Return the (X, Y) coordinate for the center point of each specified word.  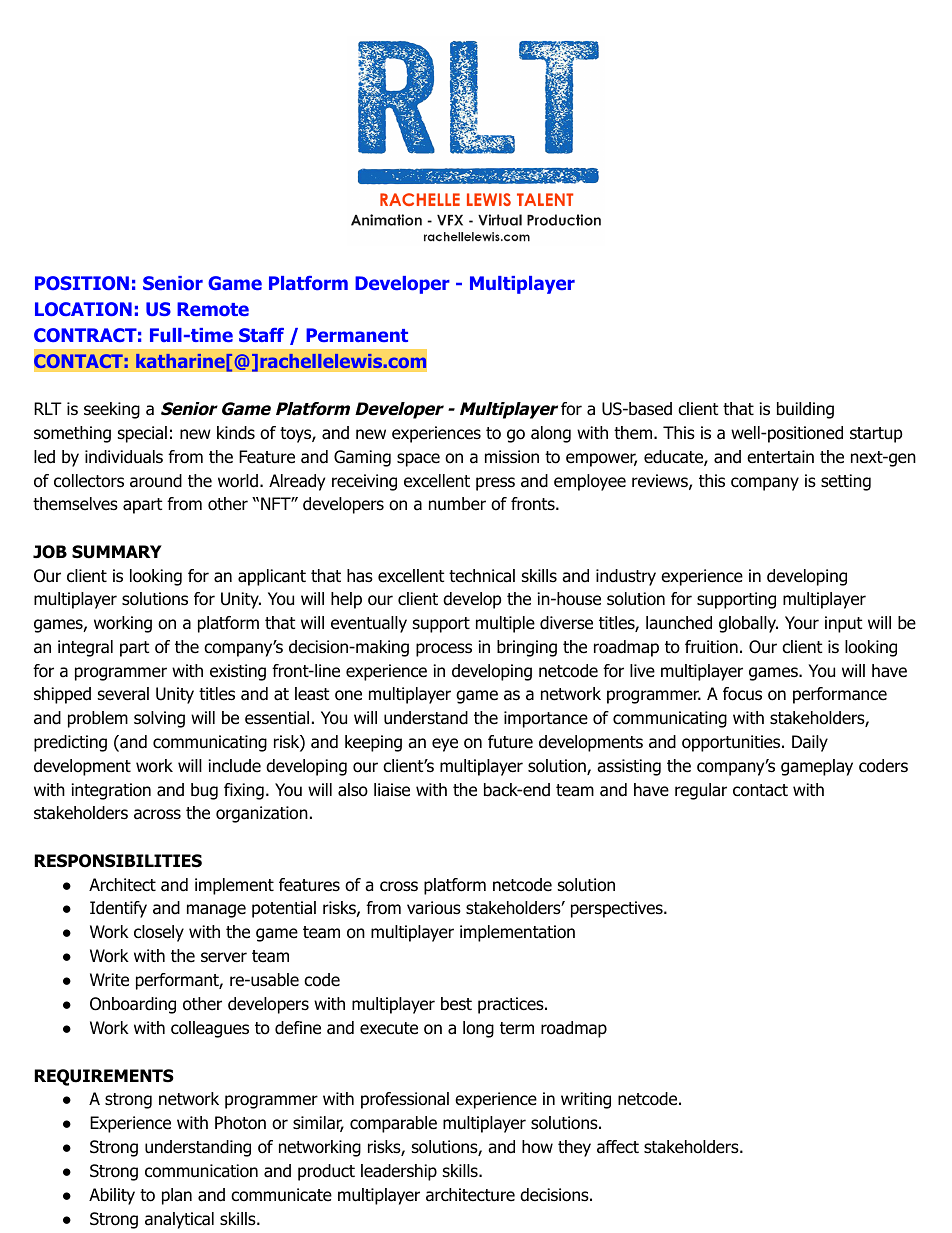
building (805, 410)
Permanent (357, 335)
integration (111, 791)
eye (445, 745)
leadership (399, 1172)
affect (618, 1147)
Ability (112, 1196)
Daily (810, 743)
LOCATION (83, 309)
